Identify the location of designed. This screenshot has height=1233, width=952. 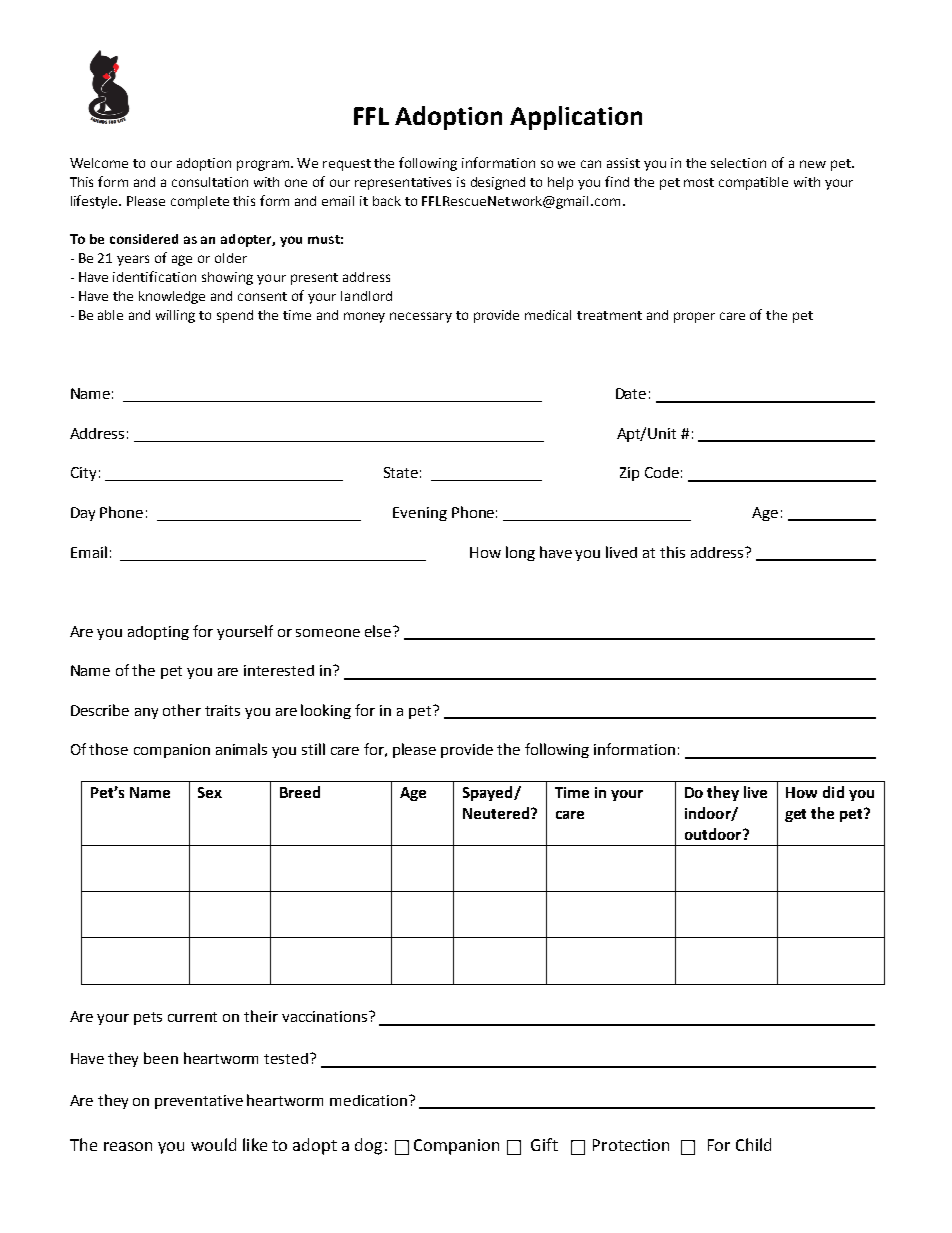
(498, 183).
